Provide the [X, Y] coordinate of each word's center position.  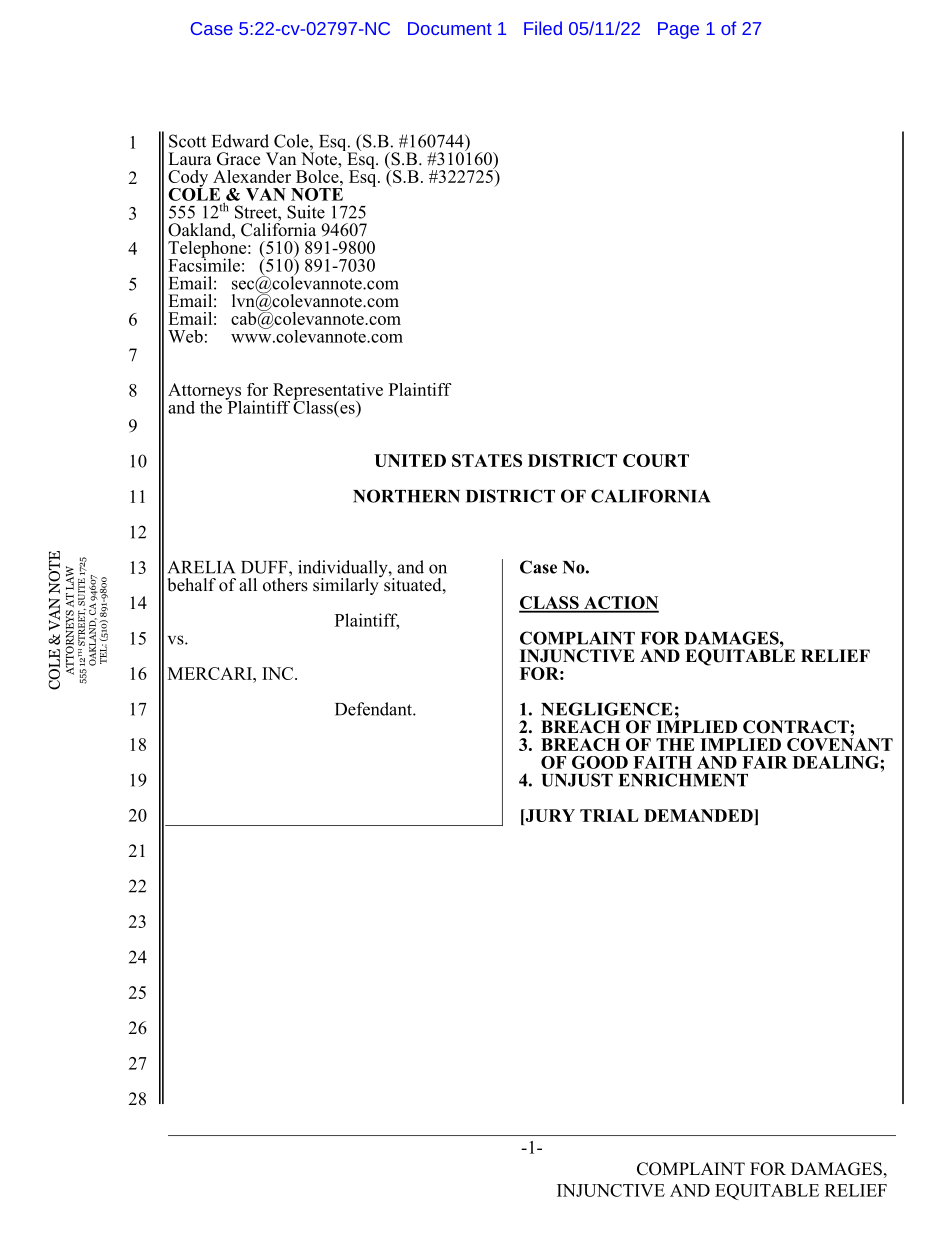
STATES [487, 460]
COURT [656, 460]
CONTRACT [797, 727]
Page [678, 30]
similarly [347, 585]
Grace [238, 159]
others [285, 585]
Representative [327, 392]
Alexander [252, 176]
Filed [543, 28]
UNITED [410, 460]
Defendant [374, 709]
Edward [240, 141]
